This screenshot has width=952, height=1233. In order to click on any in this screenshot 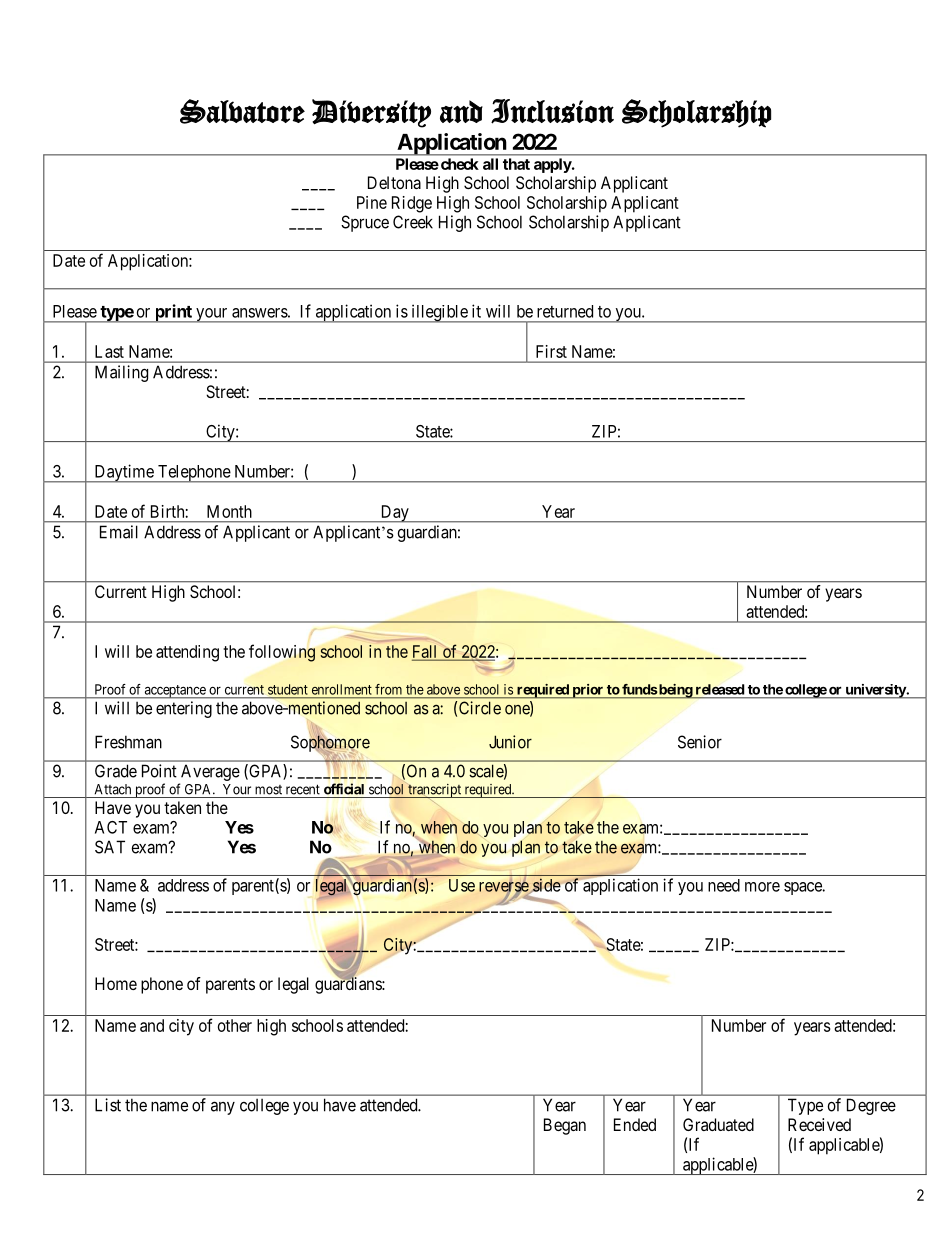, I will do `click(223, 1108)`.
